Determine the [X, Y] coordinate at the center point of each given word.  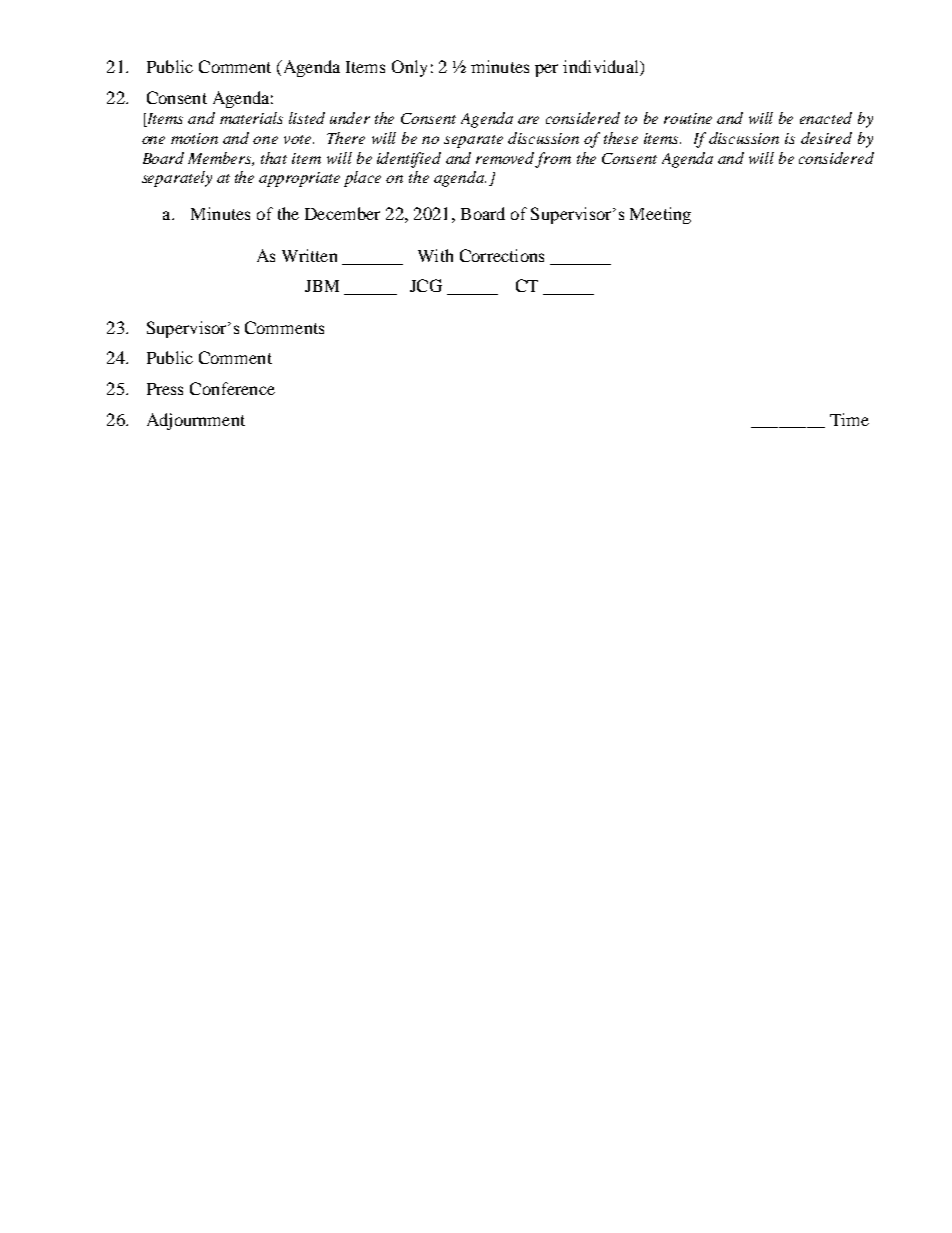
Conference [232, 388]
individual [602, 68]
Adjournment [196, 421]
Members [221, 159]
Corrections [502, 255]
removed [505, 158]
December [342, 213]
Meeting [660, 215]
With [435, 255]
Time [849, 419]
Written [309, 255]
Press [165, 389]
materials [251, 118]
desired [826, 138]
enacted [826, 118]
